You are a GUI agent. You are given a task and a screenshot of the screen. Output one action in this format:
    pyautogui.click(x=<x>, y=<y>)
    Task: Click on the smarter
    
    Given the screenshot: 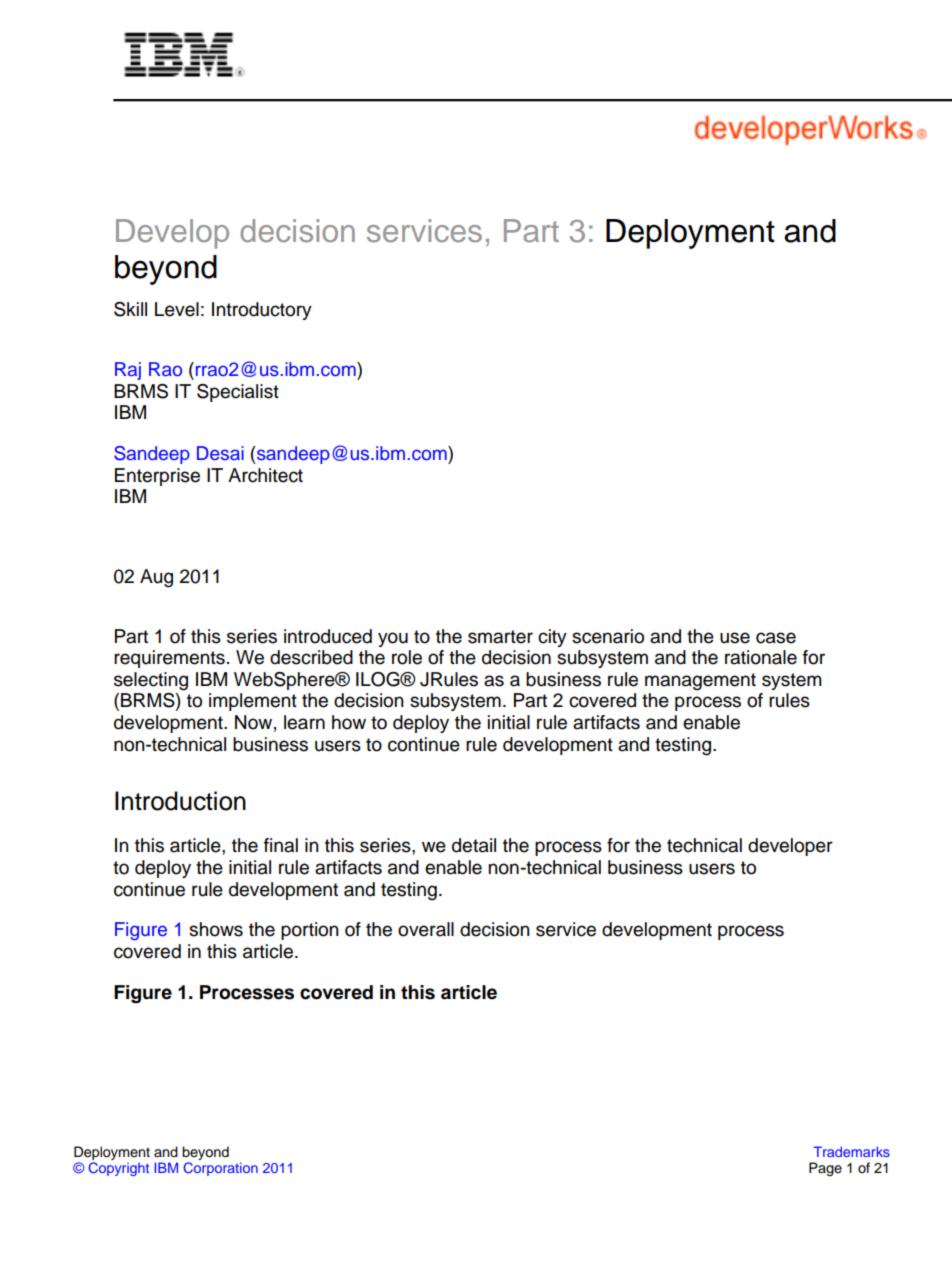 What is the action you would take?
    pyautogui.click(x=500, y=637)
